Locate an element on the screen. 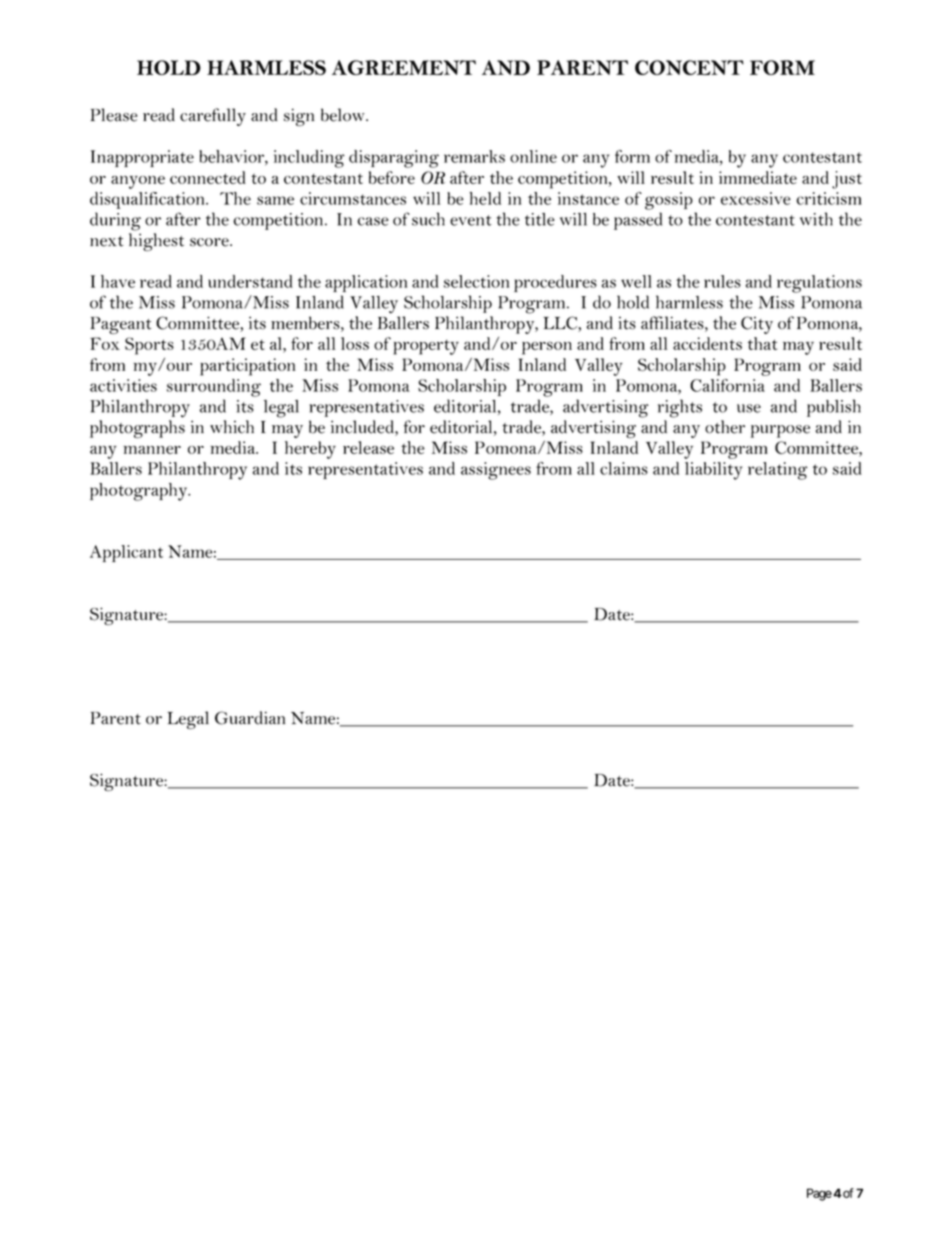 The image size is (952, 1233). California is located at coordinates (727, 385).
